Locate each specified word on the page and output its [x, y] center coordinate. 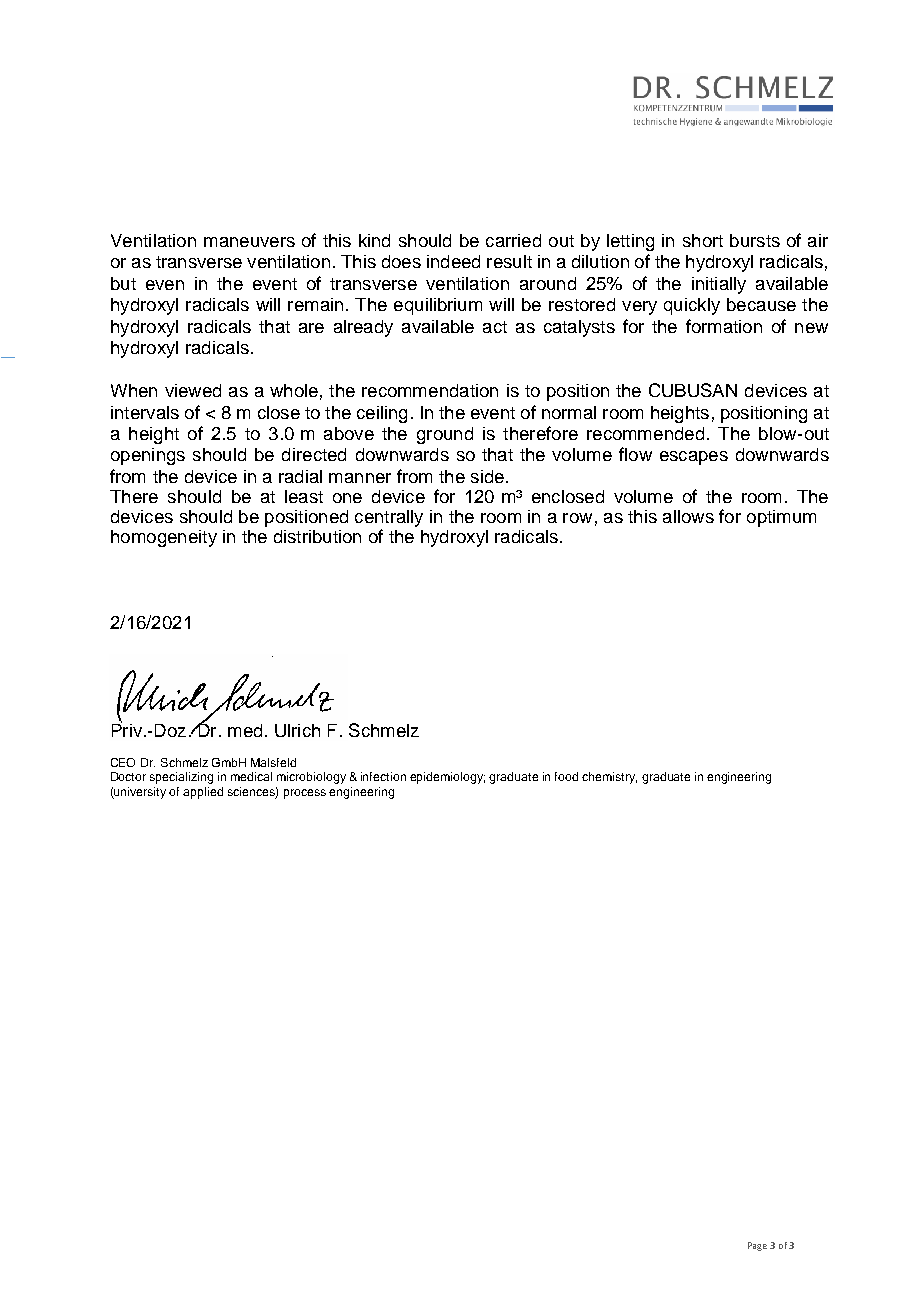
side [487, 476]
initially [719, 285]
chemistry [609, 778]
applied [203, 793]
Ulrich [297, 730]
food [566, 776]
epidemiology [447, 778]
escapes [694, 458]
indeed [453, 261]
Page [757, 1246]
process [305, 794]
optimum [781, 518]
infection [383, 776]
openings [148, 456]
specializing [181, 778]
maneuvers [249, 242]
